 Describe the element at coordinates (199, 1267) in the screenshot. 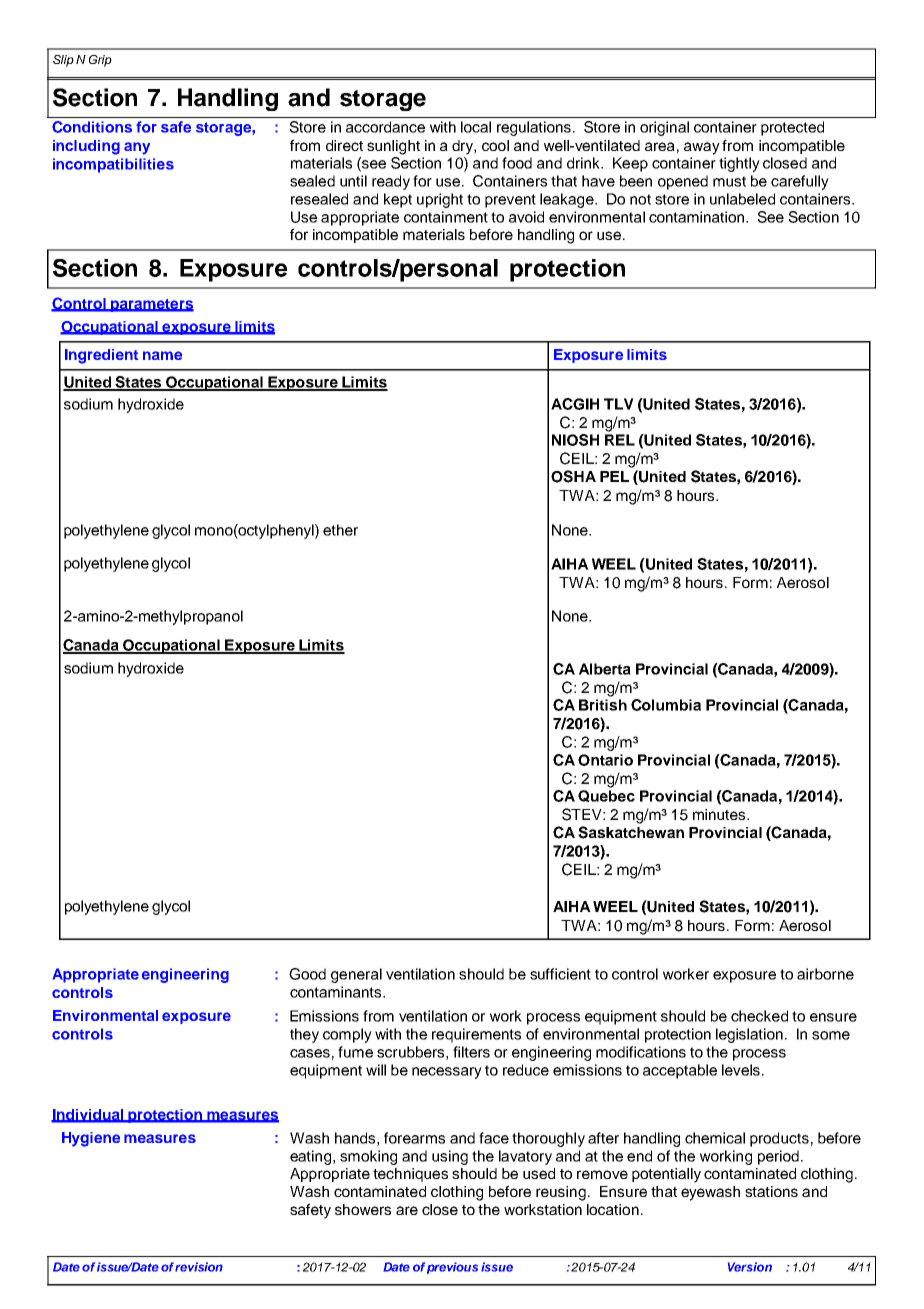

I see `revision` at that location.
